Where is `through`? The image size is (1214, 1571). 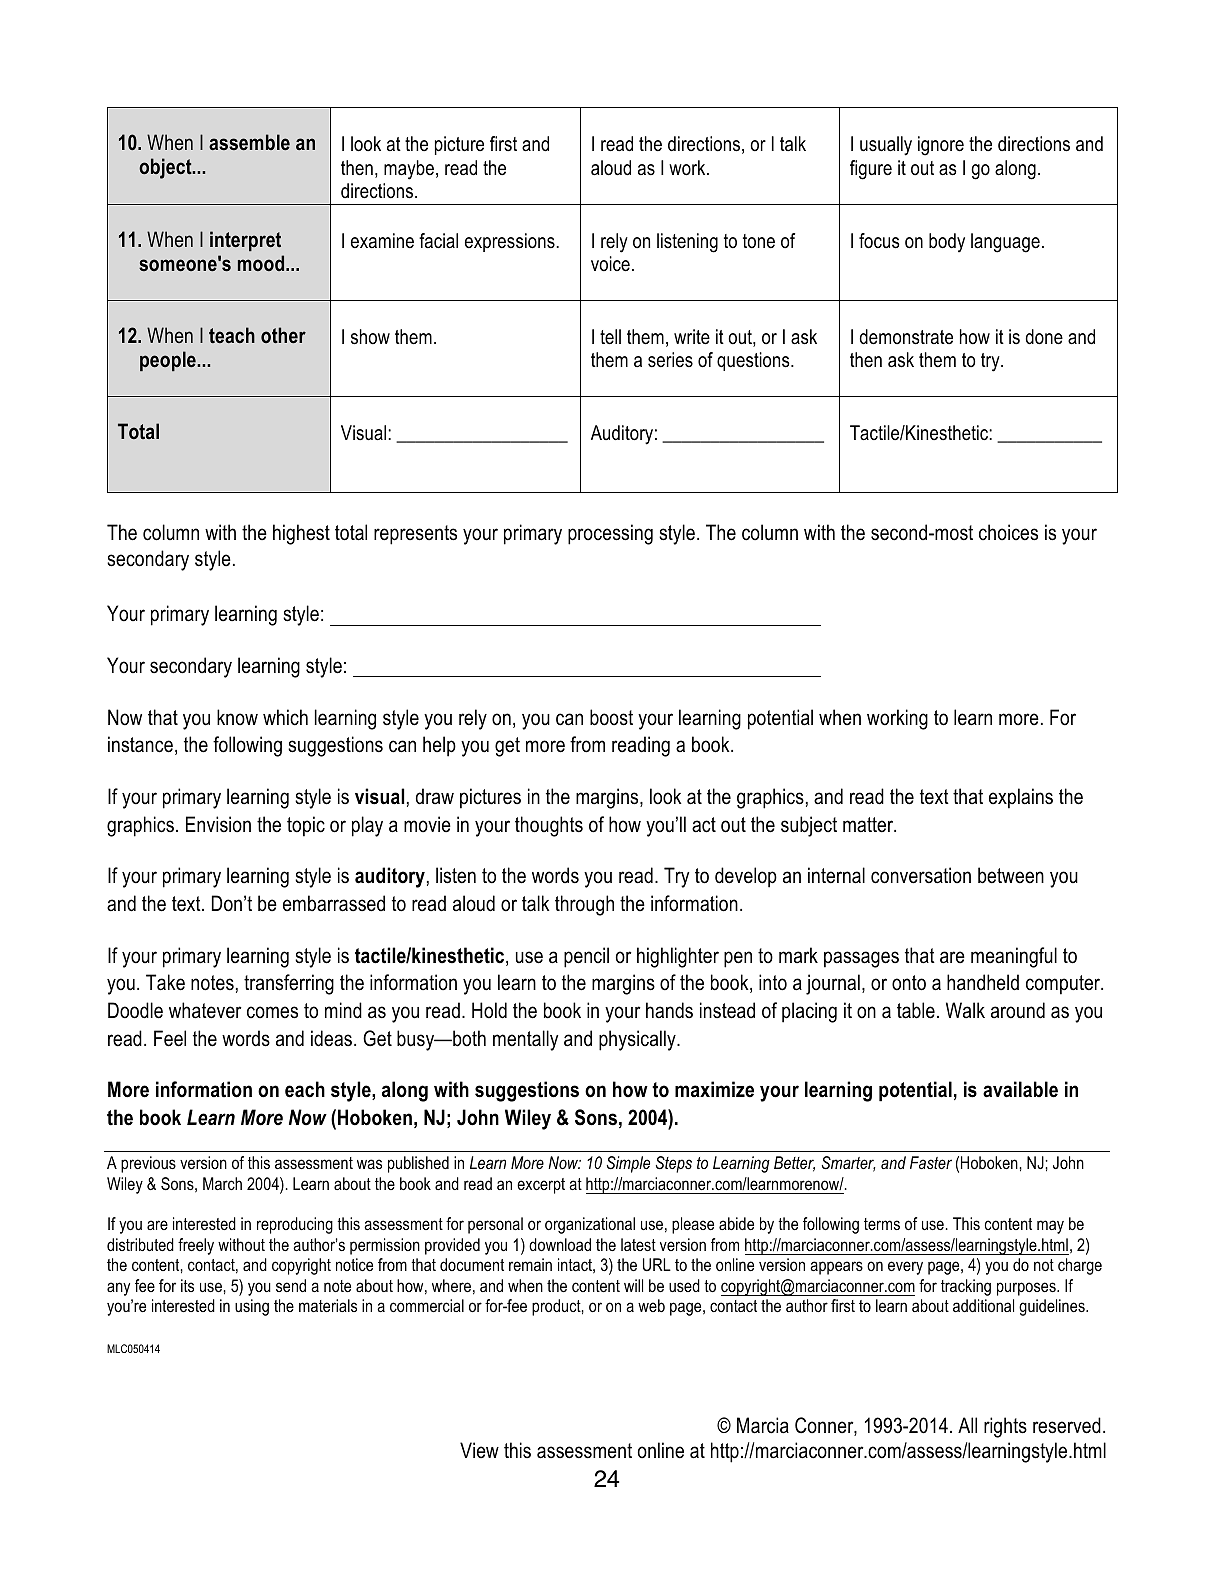
through is located at coordinates (584, 905).
